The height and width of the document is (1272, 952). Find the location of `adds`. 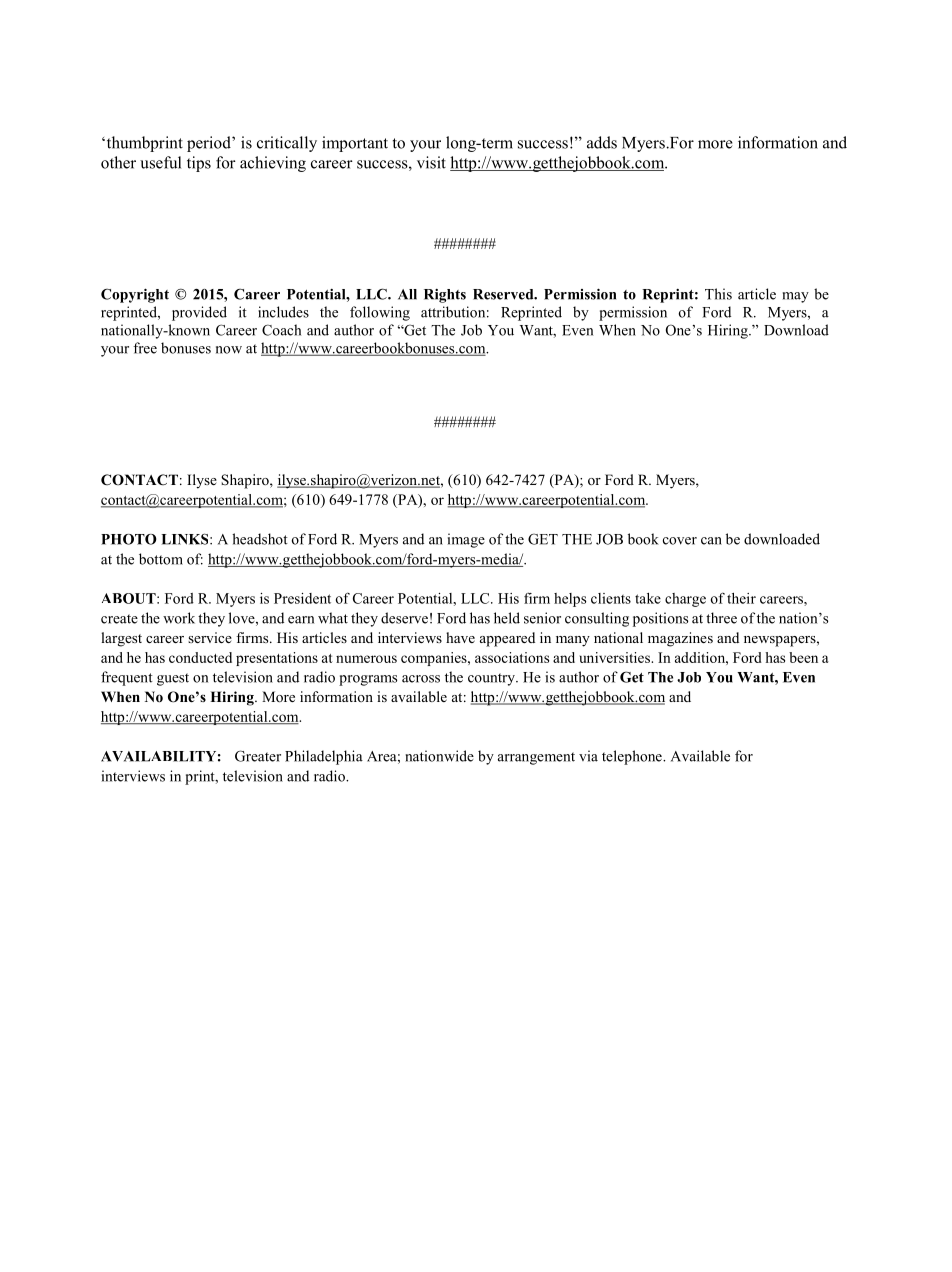

adds is located at coordinates (602, 142).
